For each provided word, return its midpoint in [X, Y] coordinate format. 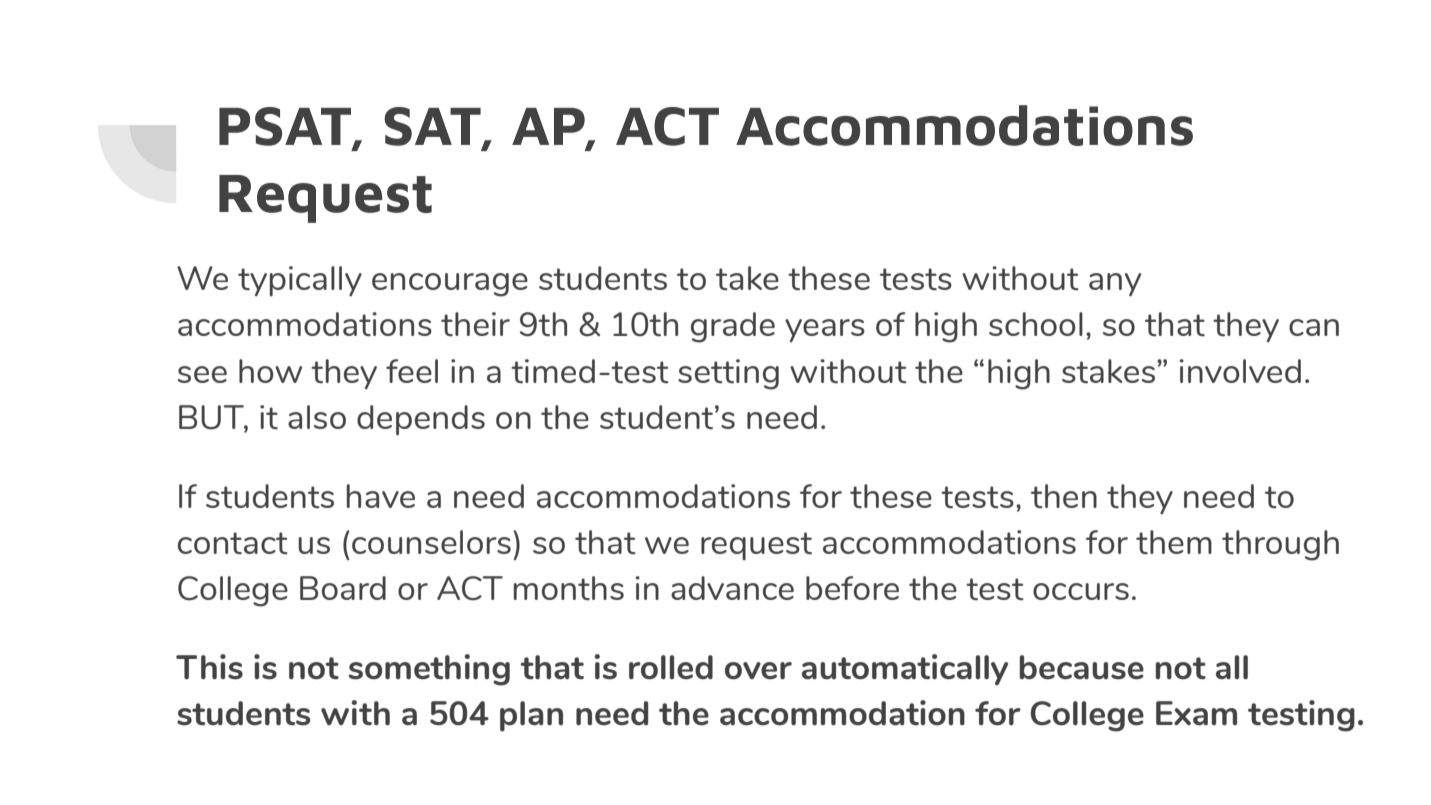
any [1115, 285]
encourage [450, 285]
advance [732, 588]
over [758, 671]
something [429, 670]
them [1174, 542]
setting [728, 374]
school [1036, 324]
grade [733, 327]
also [317, 417]
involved [1240, 371]
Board [343, 588]
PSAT [286, 127]
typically [300, 281]
